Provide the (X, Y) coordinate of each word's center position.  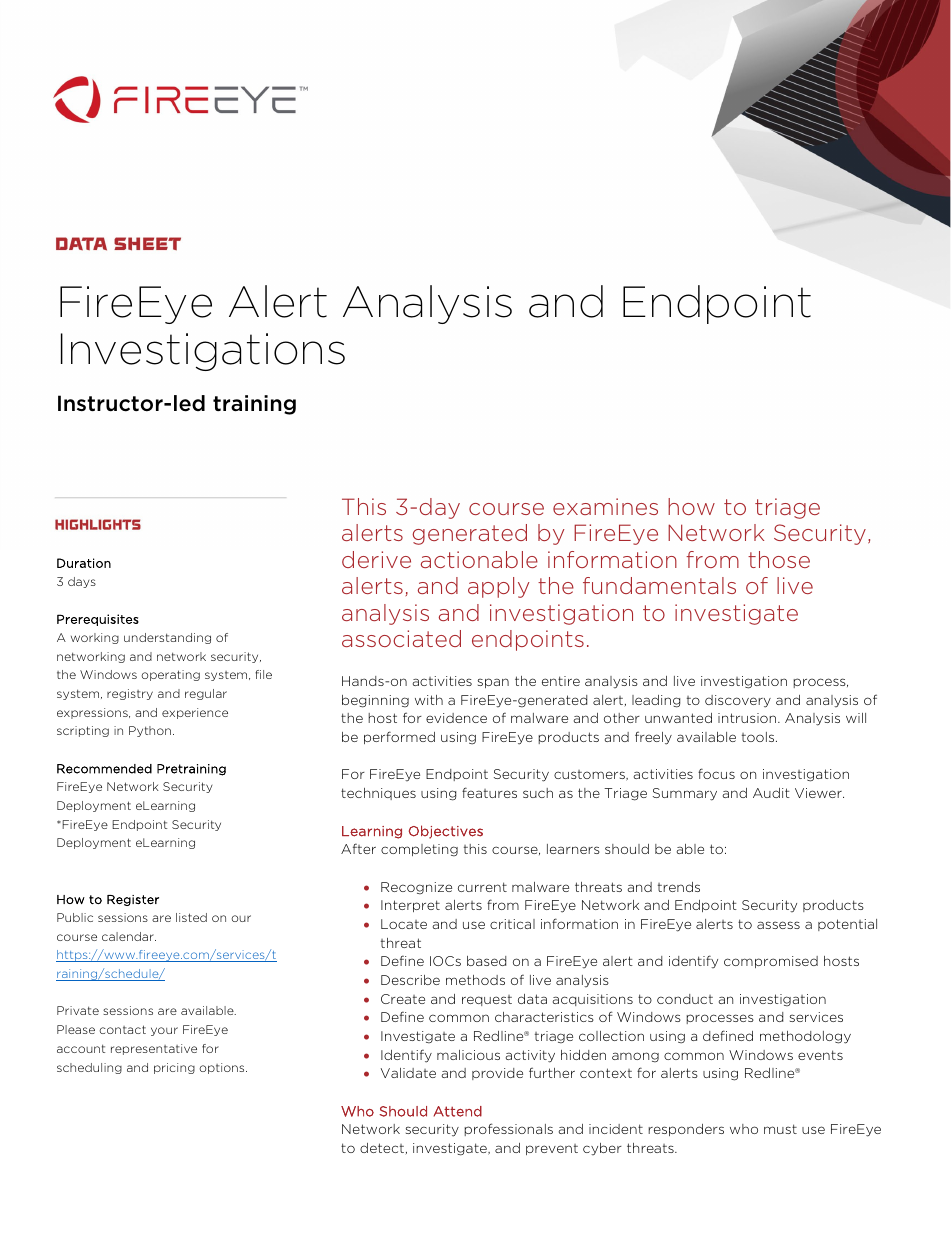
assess (778, 925)
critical (512, 924)
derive (376, 559)
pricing (174, 1068)
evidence (456, 718)
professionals (508, 1129)
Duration (84, 563)
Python (150, 731)
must (780, 1129)
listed (191, 917)
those (779, 559)
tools (759, 737)
